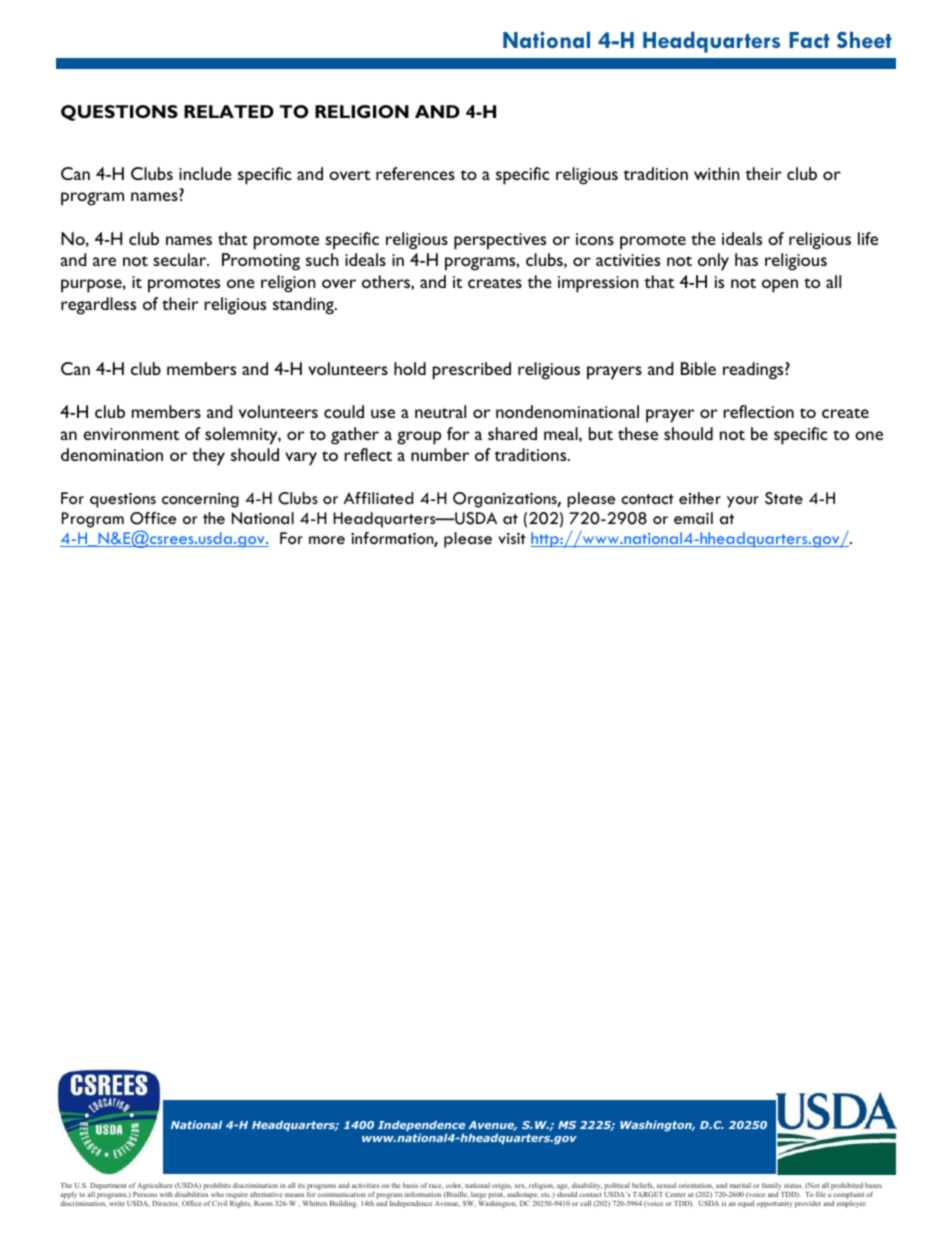  What do you see at coordinates (217, 1194) in the page?
I see `who` at bounding box center [217, 1194].
